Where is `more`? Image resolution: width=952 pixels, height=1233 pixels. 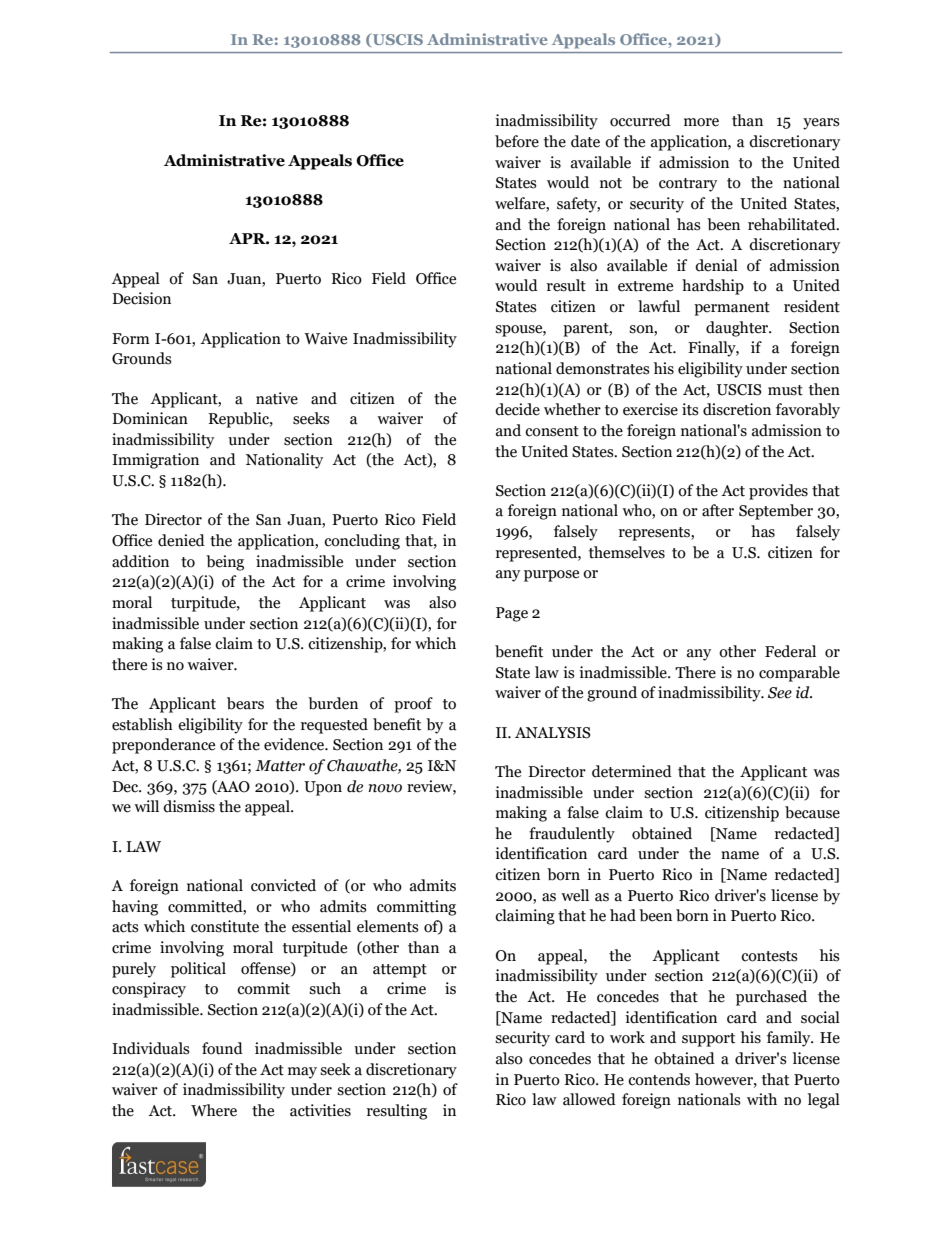
more is located at coordinates (701, 122).
